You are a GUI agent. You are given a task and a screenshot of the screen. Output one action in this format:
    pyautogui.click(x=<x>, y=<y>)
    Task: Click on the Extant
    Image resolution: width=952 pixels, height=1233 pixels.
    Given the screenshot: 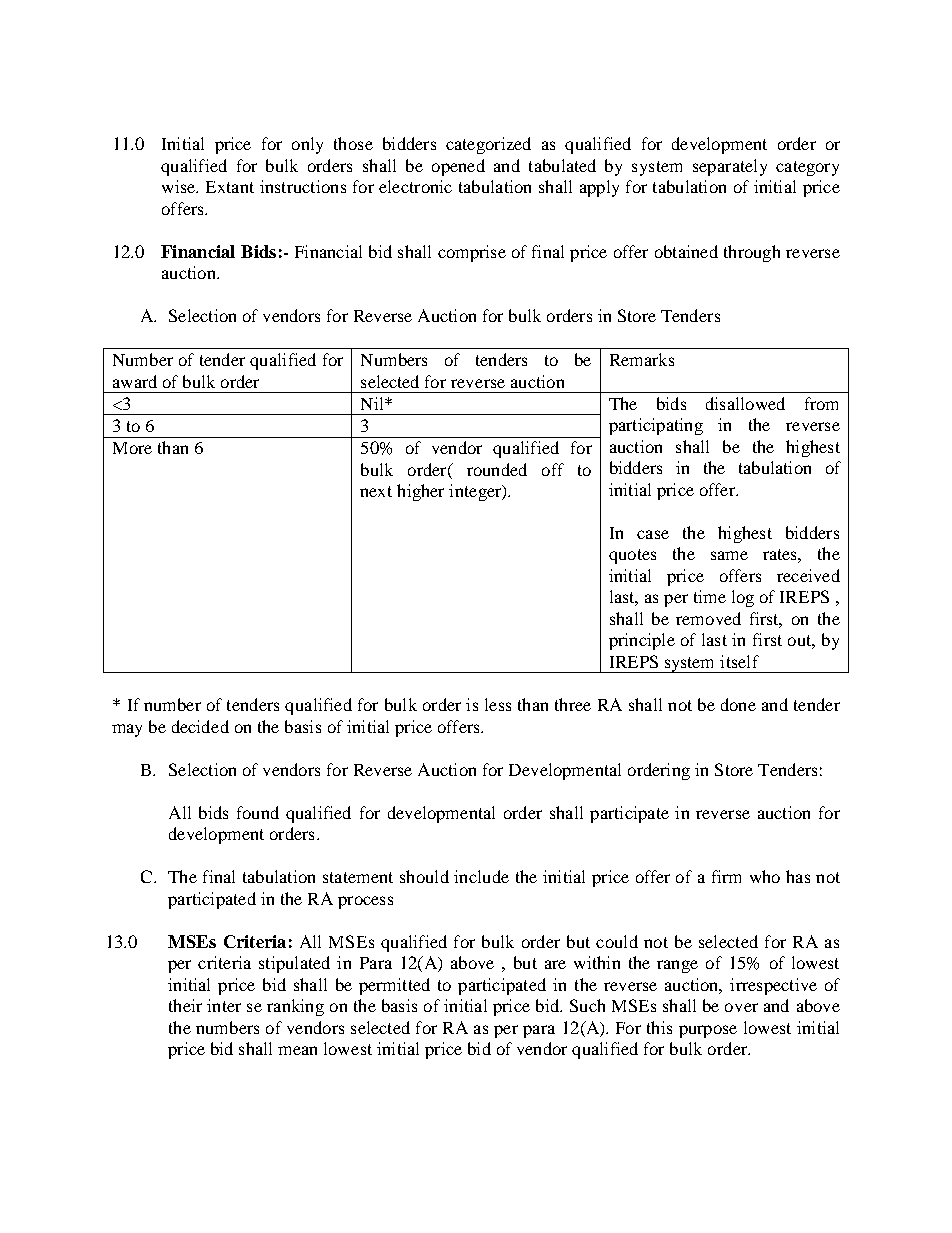 What is the action you would take?
    pyautogui.click(x=230, y=187)
